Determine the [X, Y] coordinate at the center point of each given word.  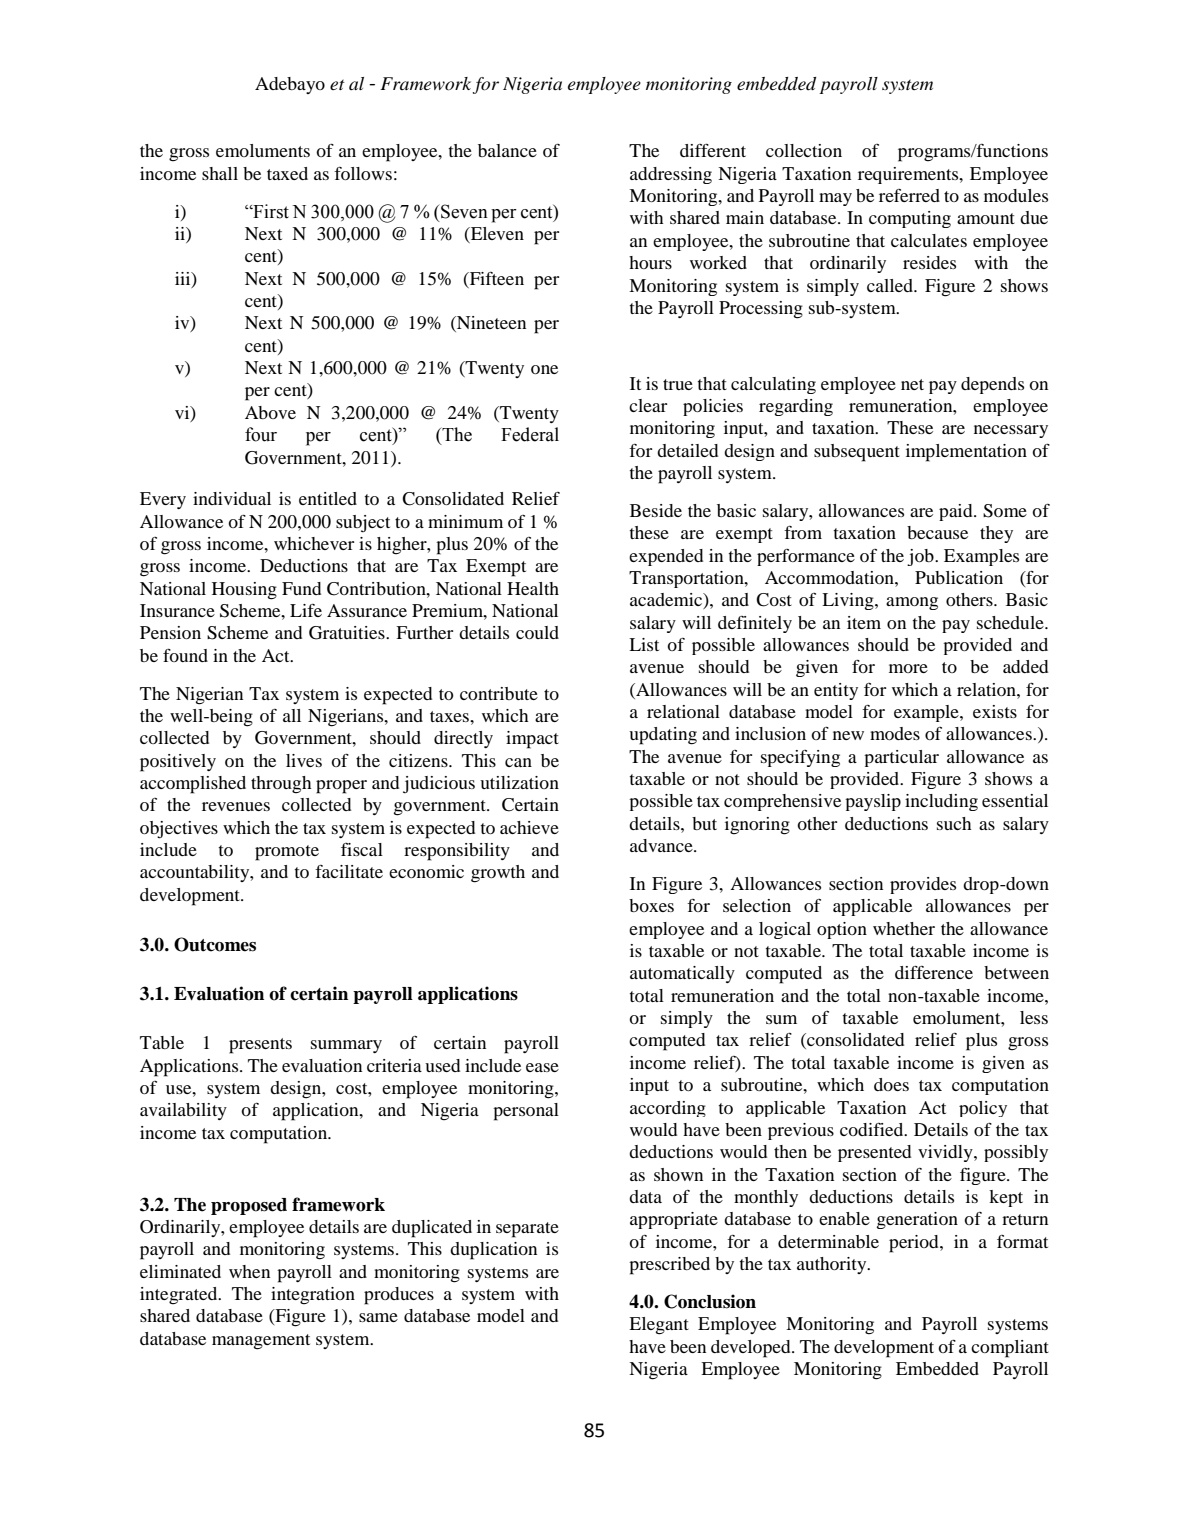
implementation [966, 453]
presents [260, 1046]
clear [648, 405]
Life [306, 610]
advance [662, 845]
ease [542, 1067]
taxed [287, 173]
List [644, 644]
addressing [671, 175]
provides [923, 885]
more [908, 668]
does [891, 1084]
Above [270, 412]
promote [287, 853]
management [261, 1342]
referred [909, 195]
